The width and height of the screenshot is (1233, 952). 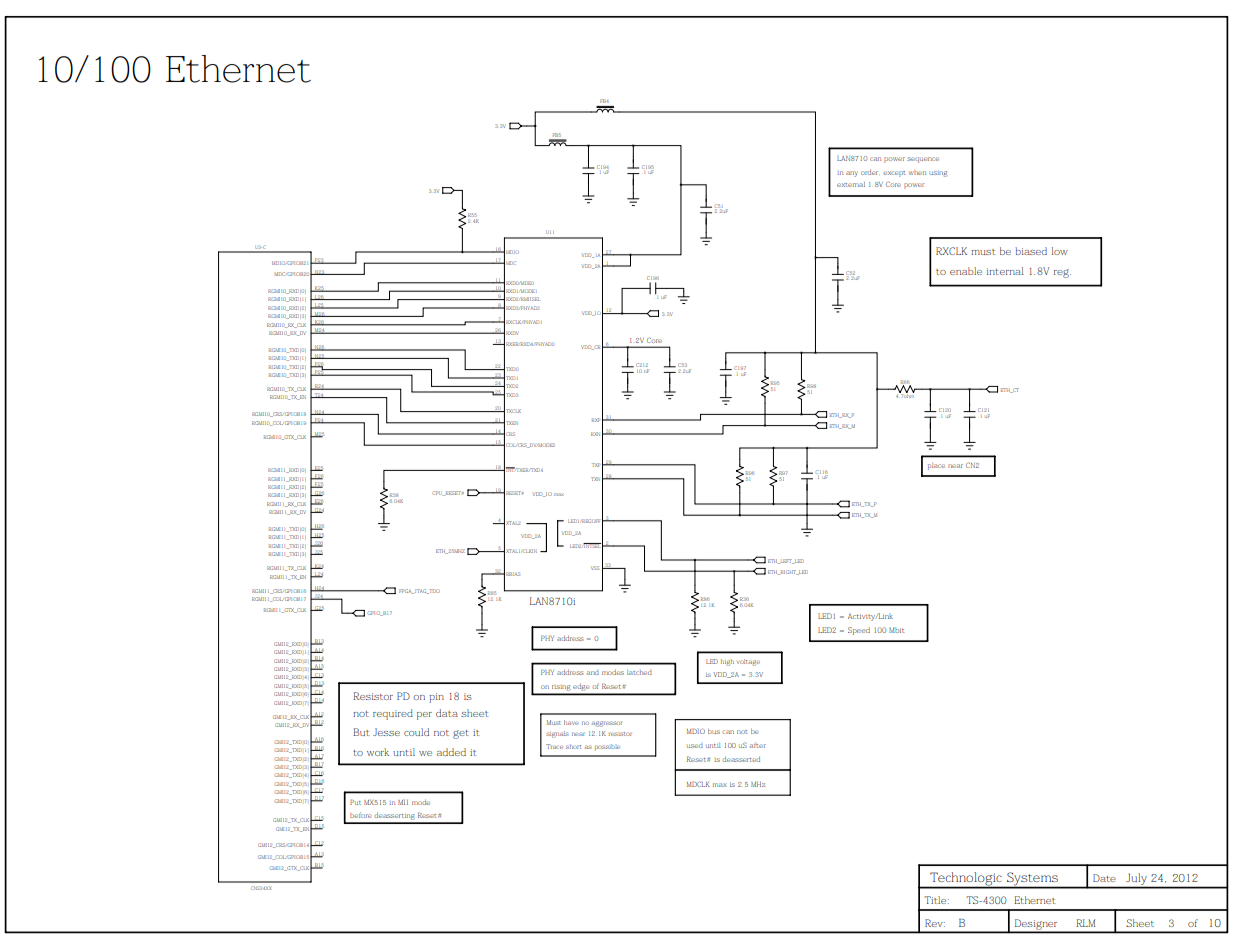 What do you see at coordinates (714, 731) in the screenshot?
I see `bus` at bounding box center [714, 731].
